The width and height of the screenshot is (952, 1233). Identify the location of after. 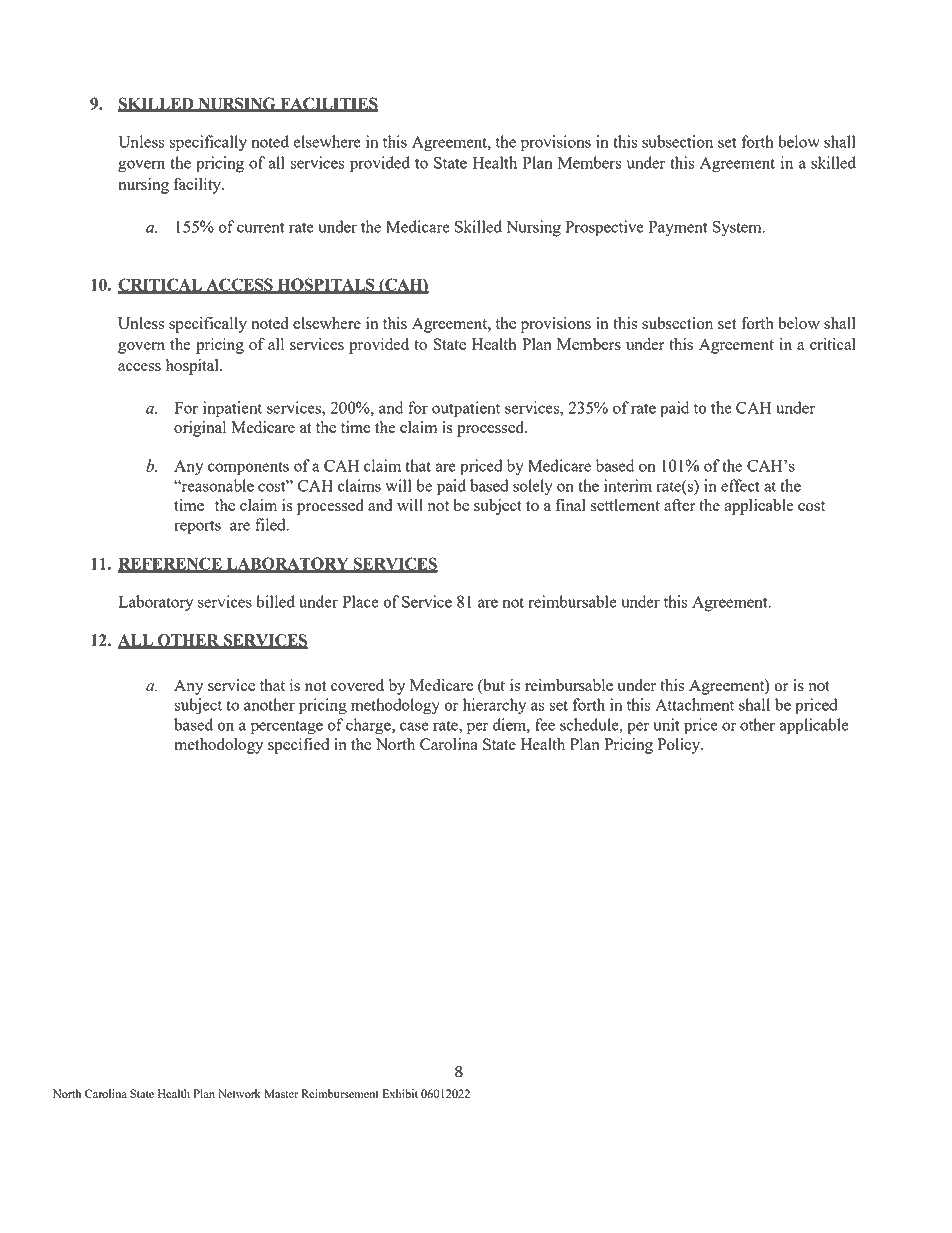
(680, 505).
